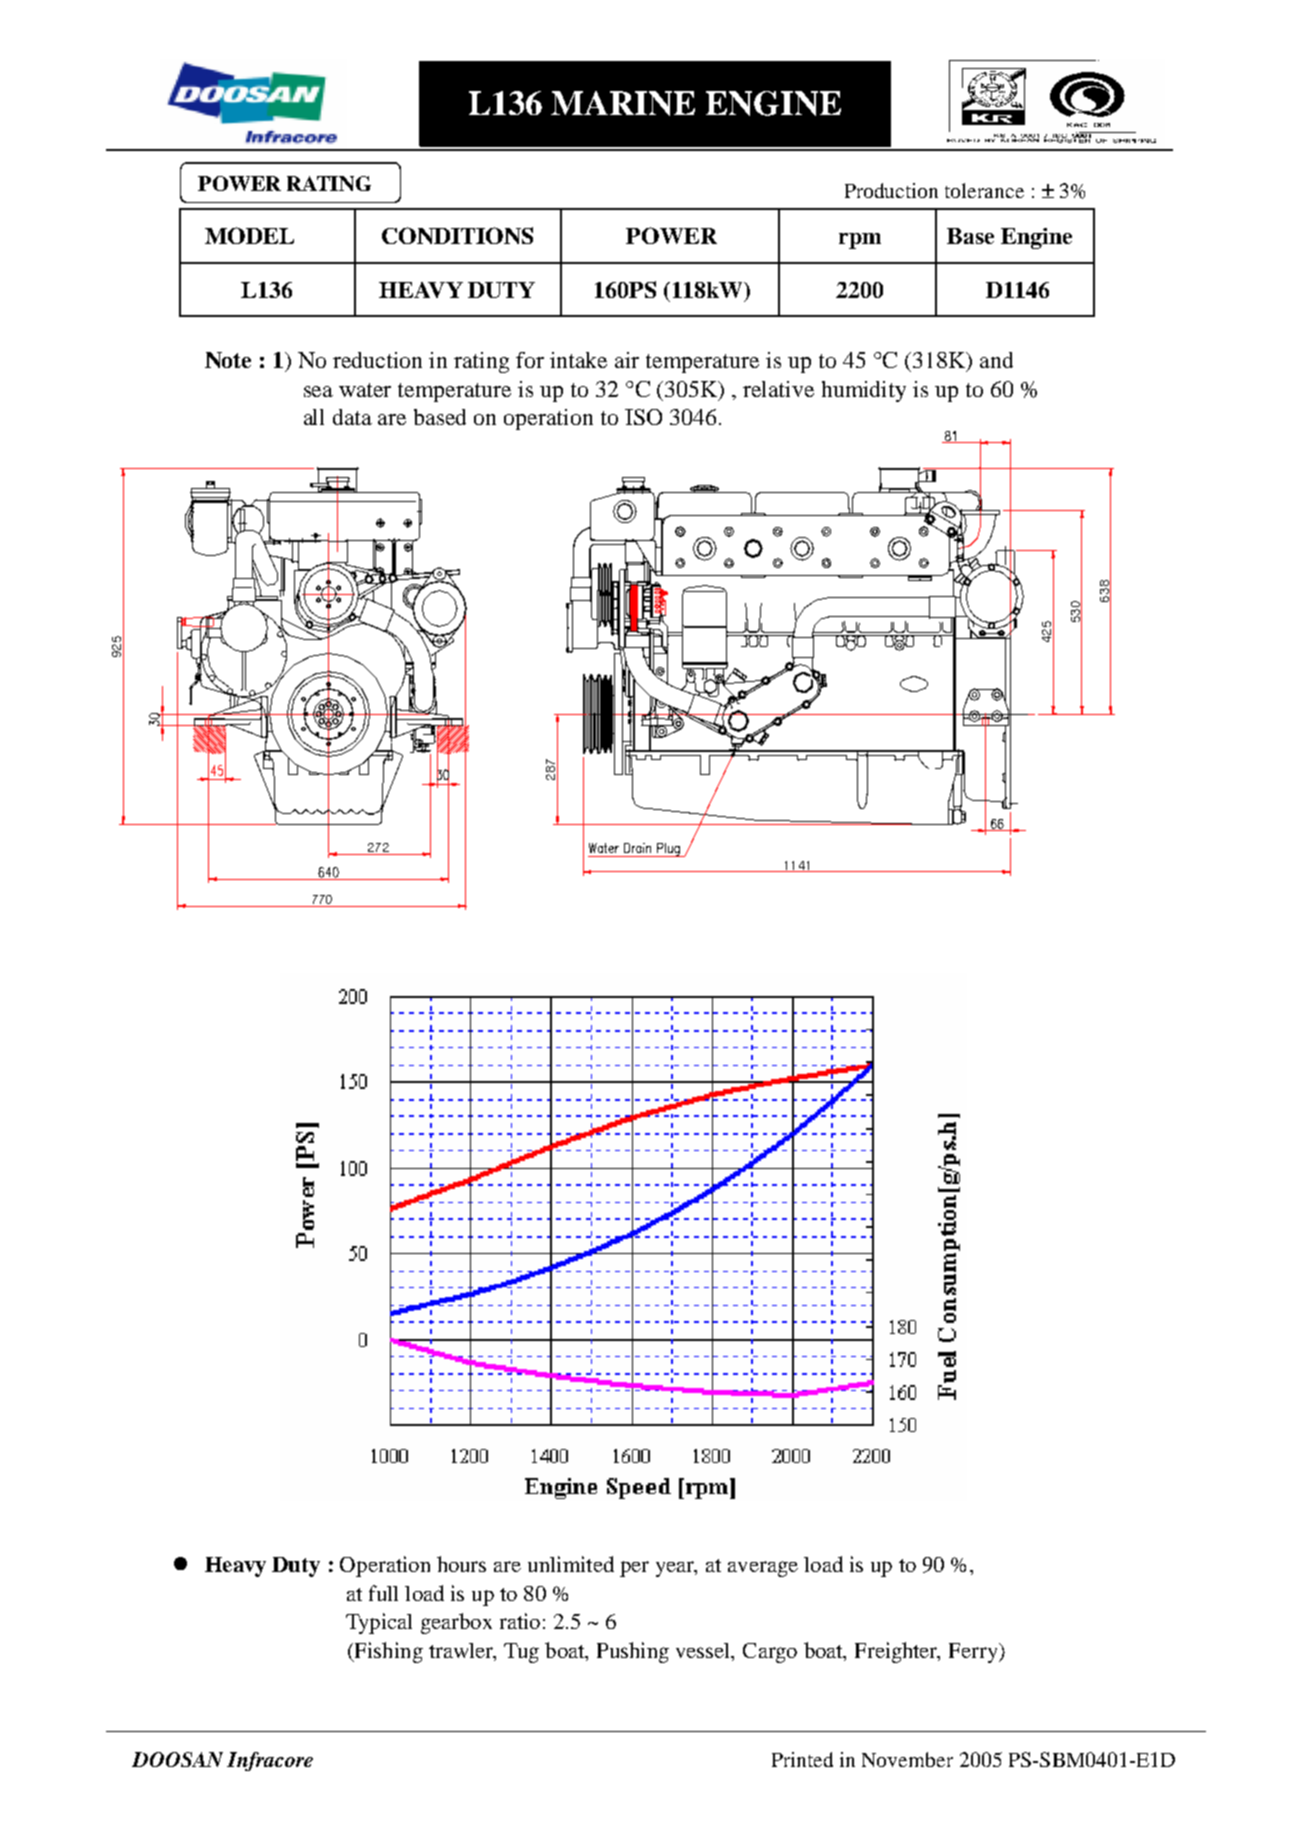 This screenshot has width=1295, height=1831. What do you see at coordinates (864, 391) in the screenshot?
I see `humidity` at bounding box center [864, 391].
